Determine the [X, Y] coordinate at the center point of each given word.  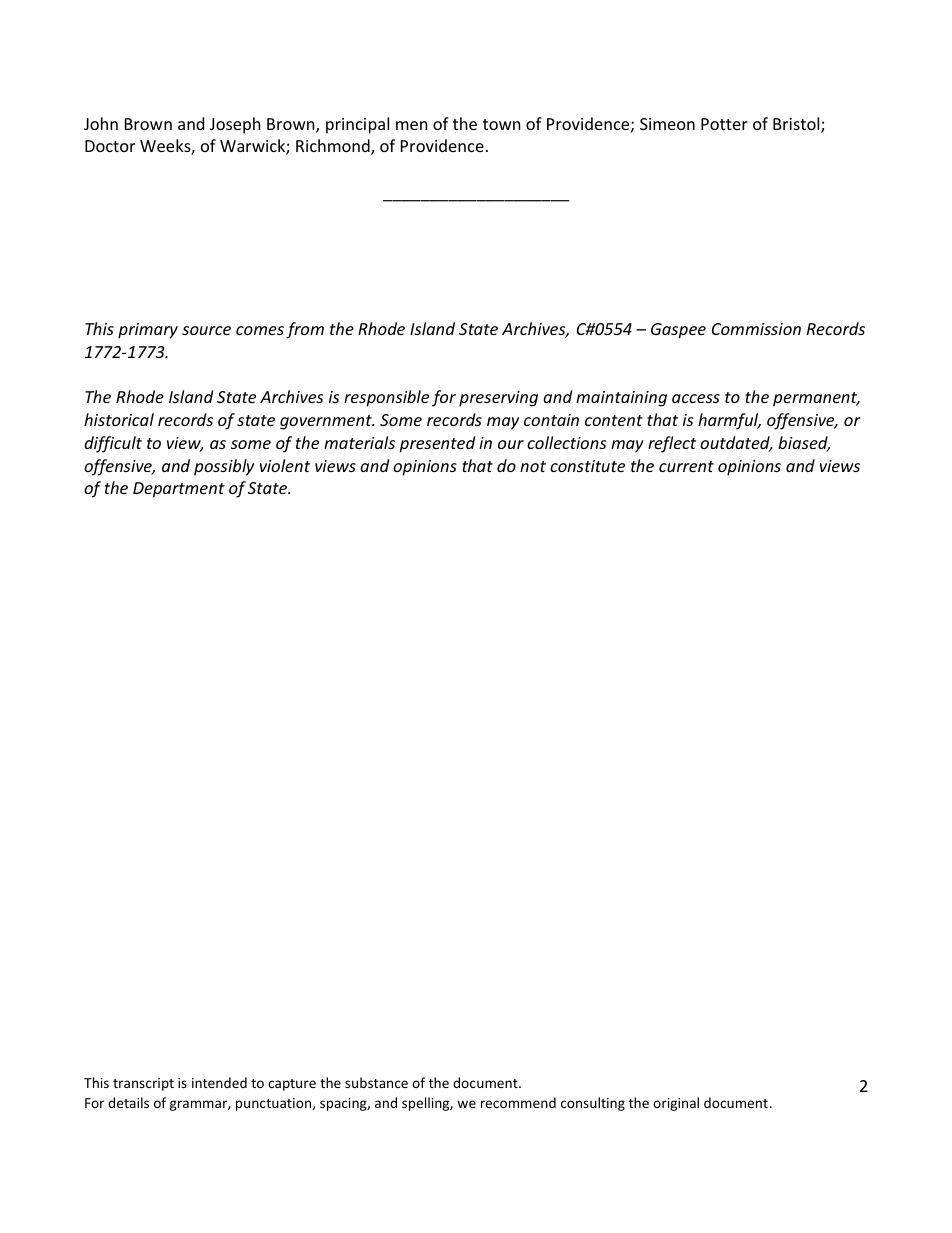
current [686, 466]
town [502, 124]
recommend [518, 1102]
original [676, 1104]
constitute [587, 466]
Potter [724, 124]
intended [219, 1082]
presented [437, 444]
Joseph [235, 125]
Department [179, 490]
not [533, 466]
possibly [224, 467]
